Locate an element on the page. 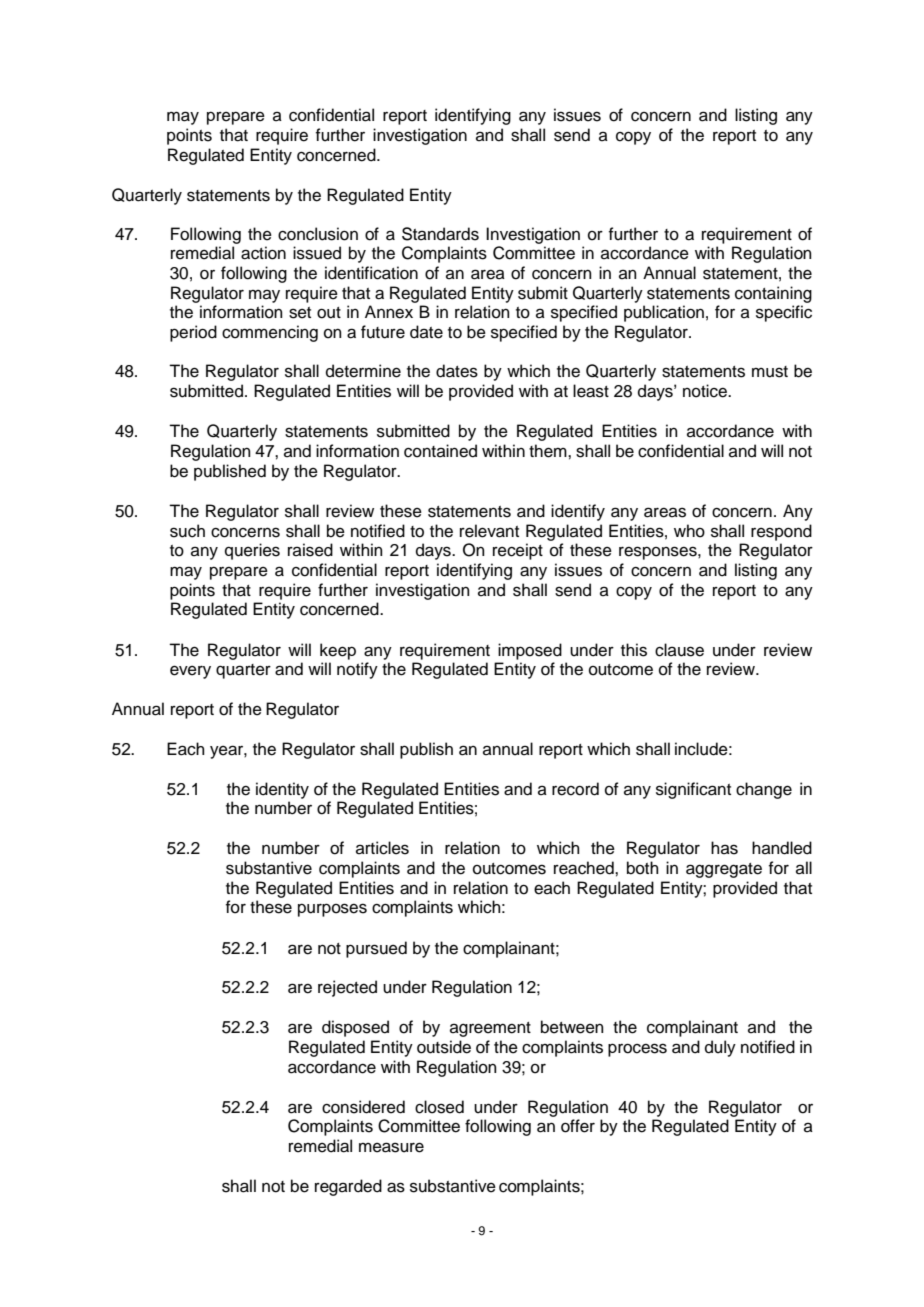 This image has height=1307, width=924. articles is located at coordinates (382, 848).
